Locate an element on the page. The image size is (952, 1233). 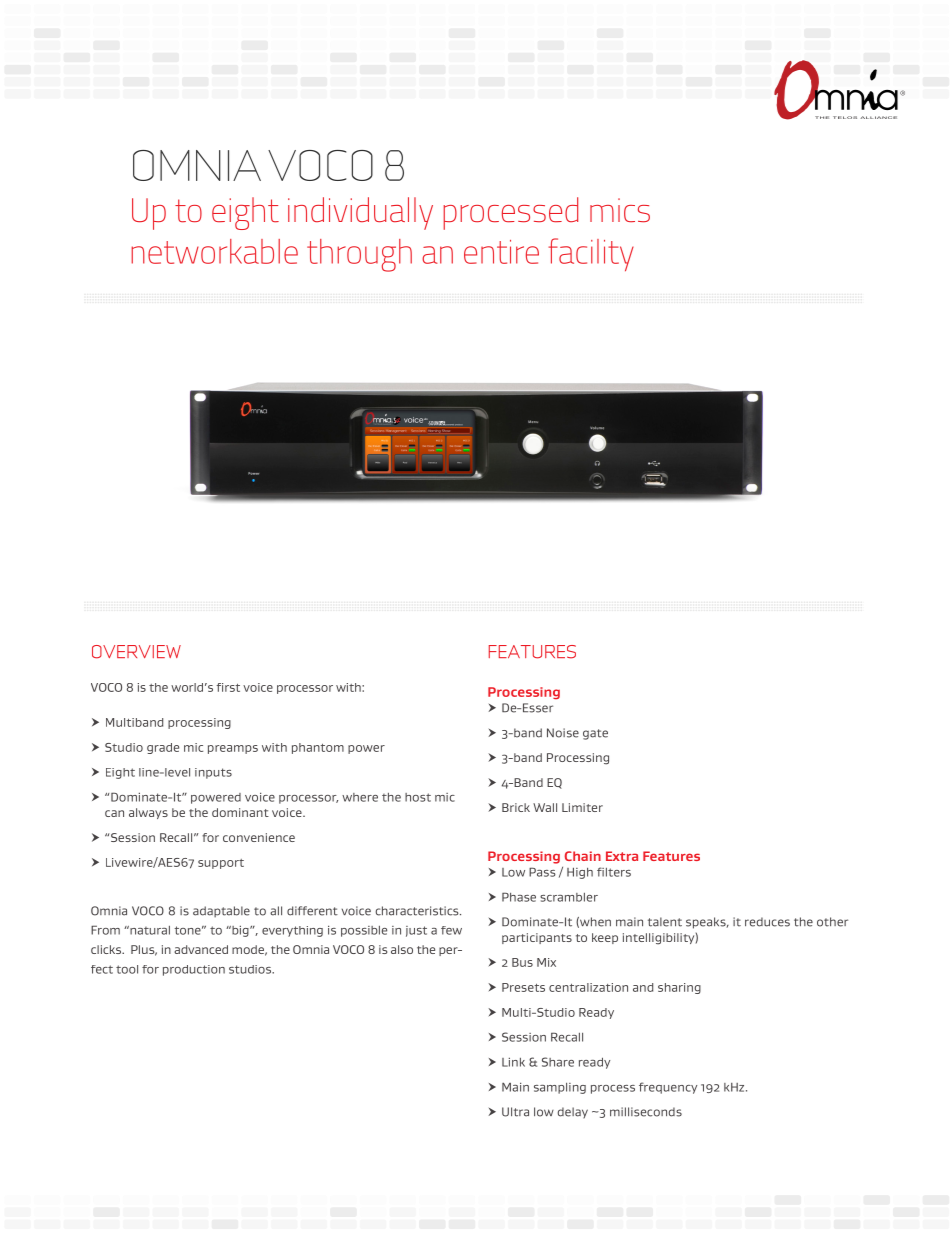
first is located at coordinates (228, 687).
